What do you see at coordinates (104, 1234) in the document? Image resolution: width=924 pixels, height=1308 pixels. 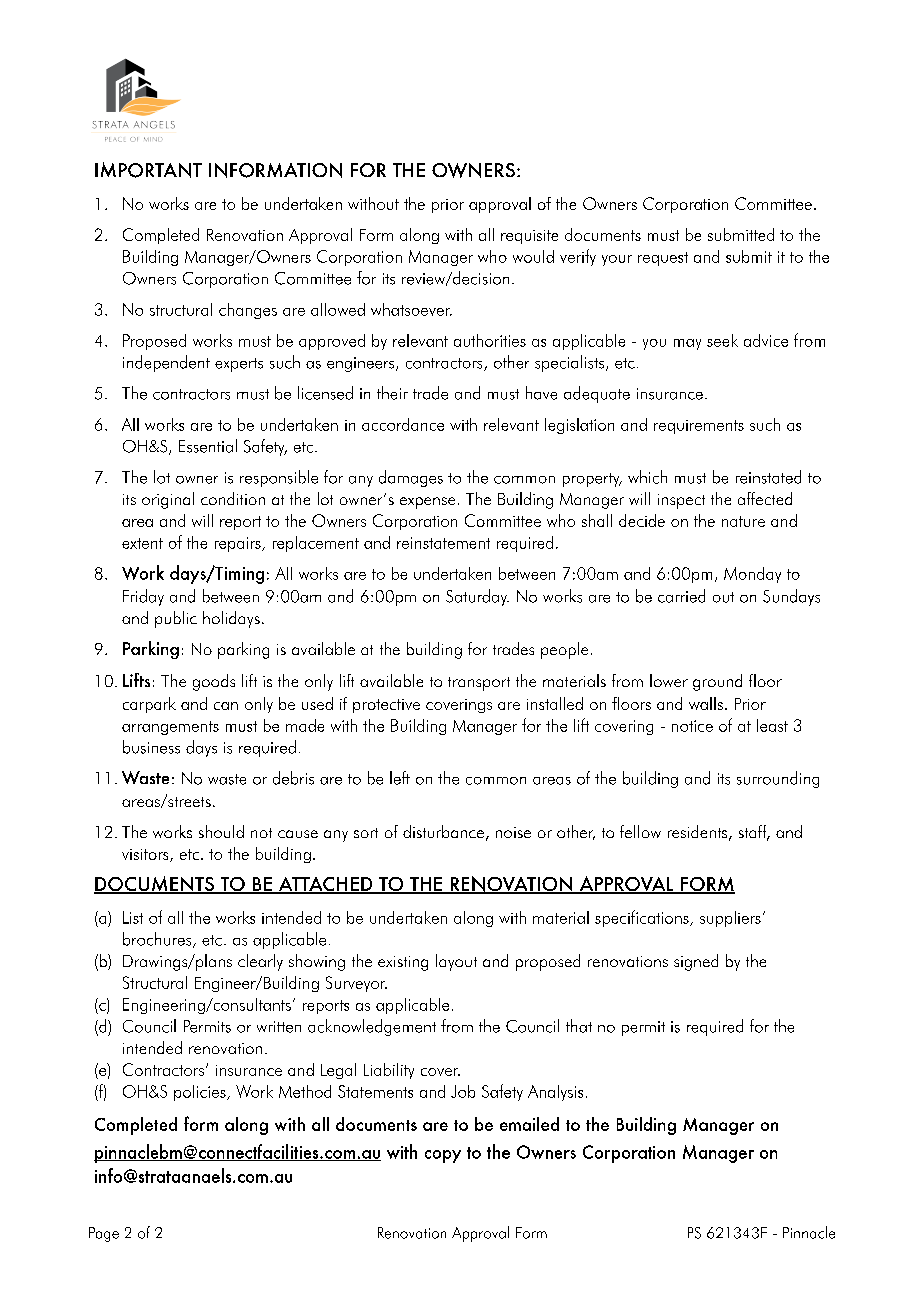 I see `Page` at bounding box center [104, 1234].
